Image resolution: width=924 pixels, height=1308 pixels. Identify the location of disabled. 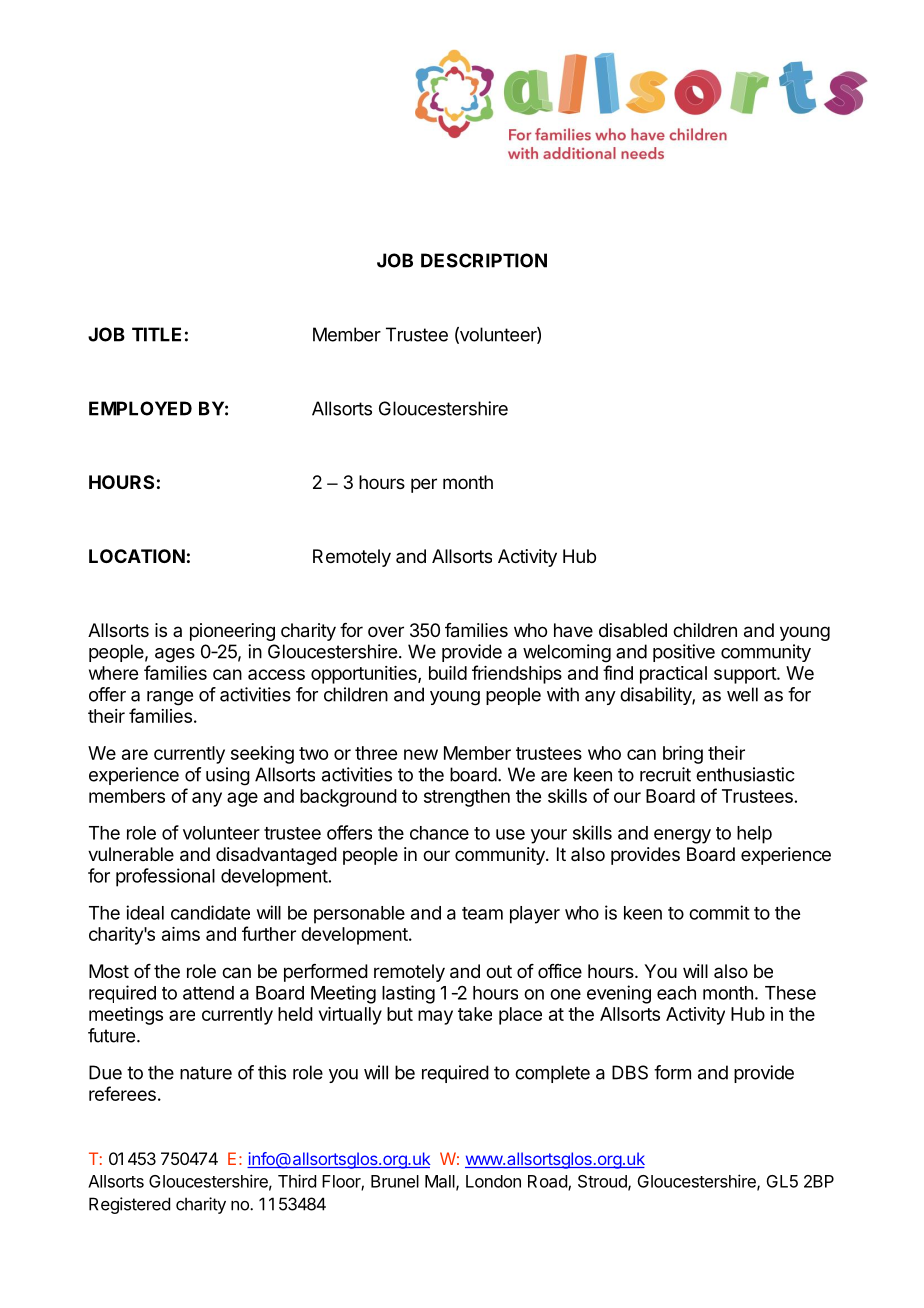
(633, 630).
